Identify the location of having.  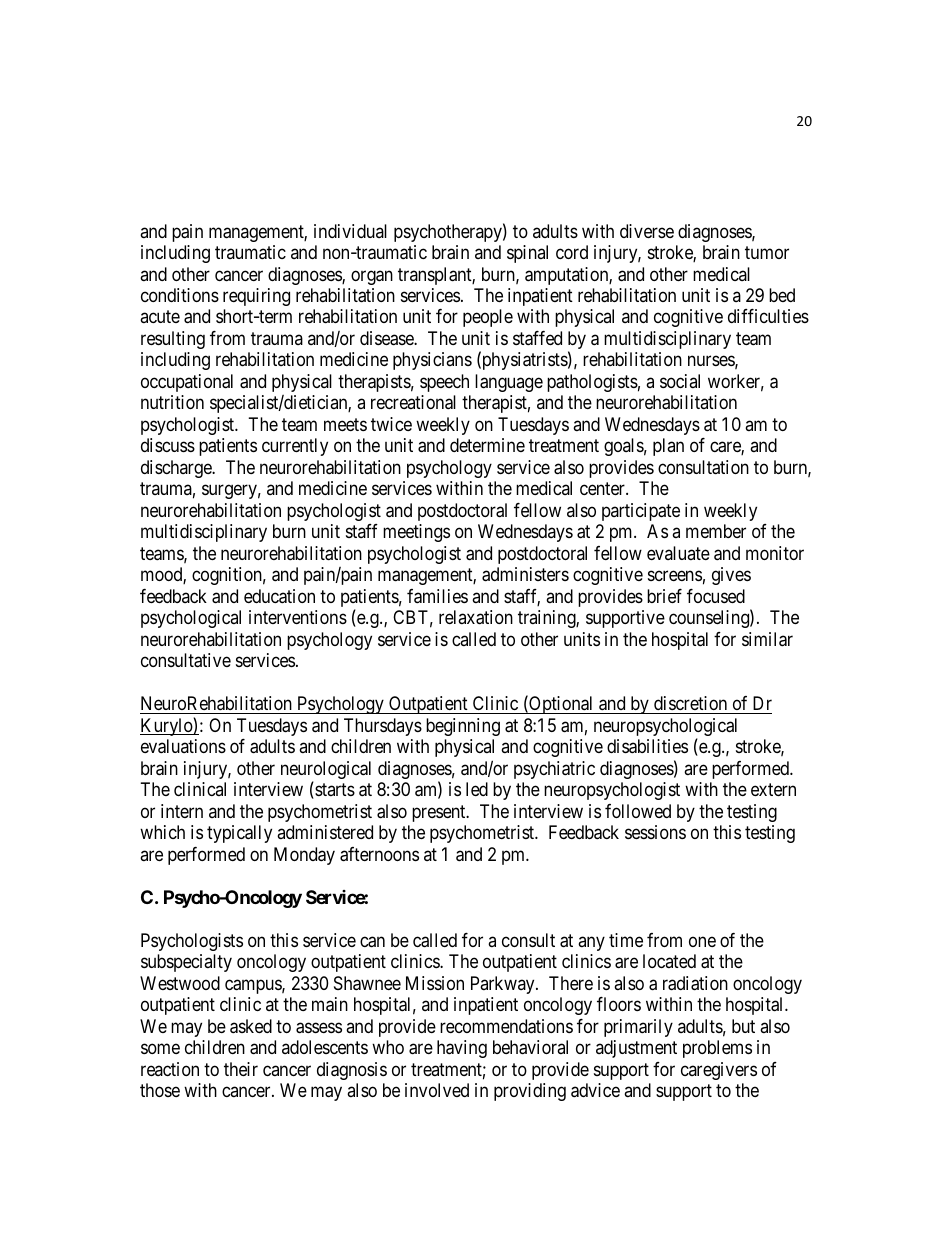
(462, 1049).
